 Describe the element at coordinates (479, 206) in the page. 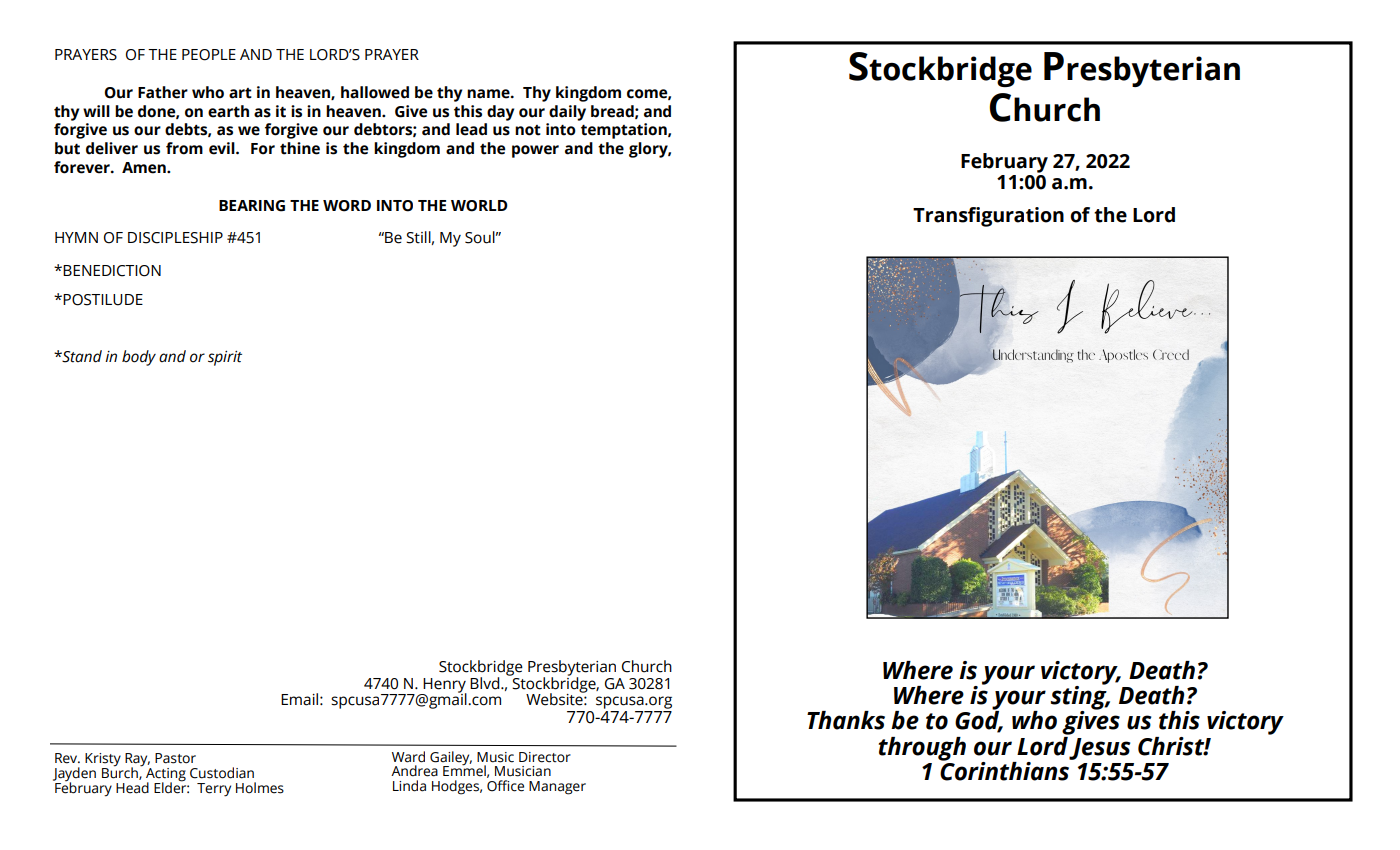

I see `WORLD` at that location.
